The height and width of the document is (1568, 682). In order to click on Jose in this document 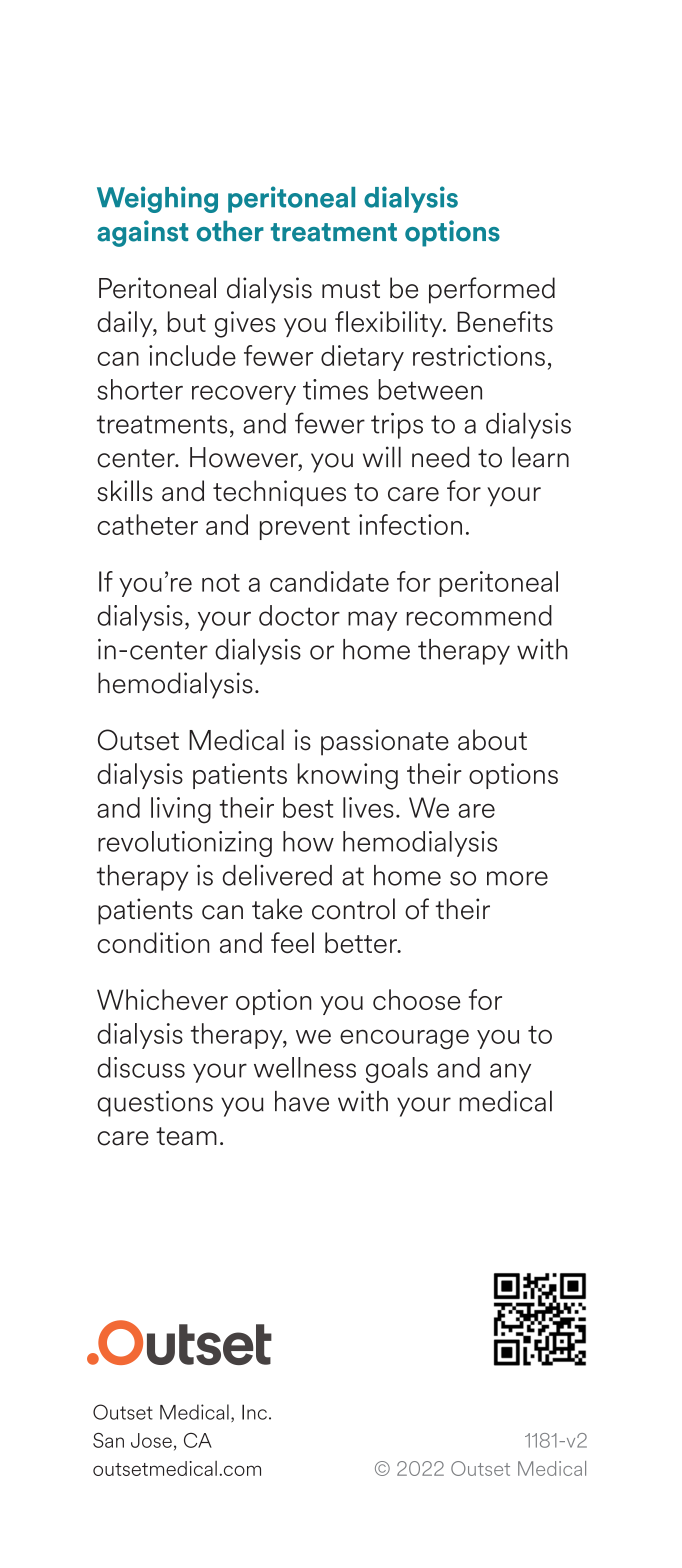, I will do `click(151, 1440)`.
